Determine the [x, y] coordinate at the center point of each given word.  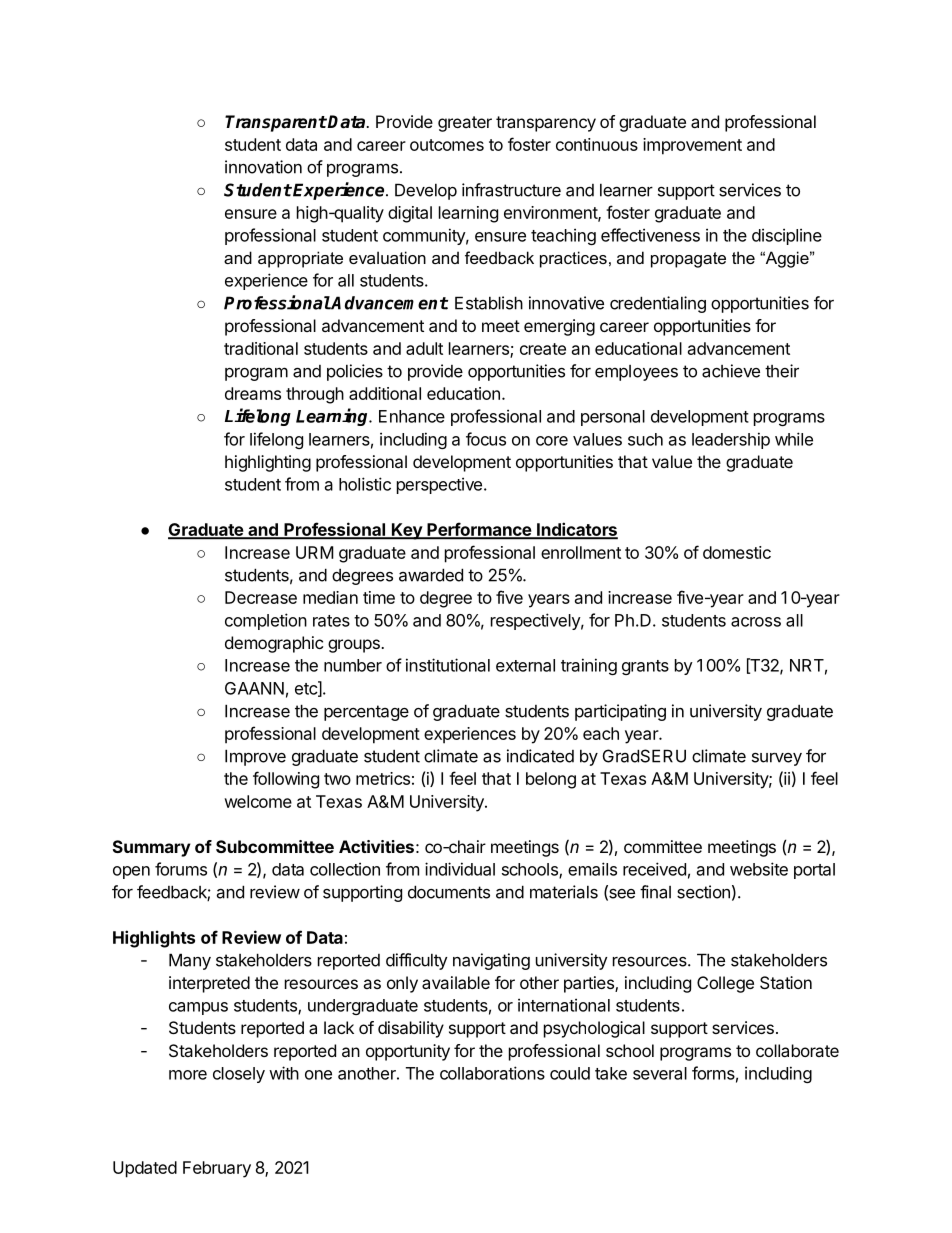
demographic [274, 644]
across [756, 622]
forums [181, 869]
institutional [448, 665]
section [703, 892]
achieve [731, 371]
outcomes [447, 145]
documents [449, 892]
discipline [787, 236]
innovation [263, 167]
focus [486, 439]
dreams [253, 393]
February [217, 1169]
